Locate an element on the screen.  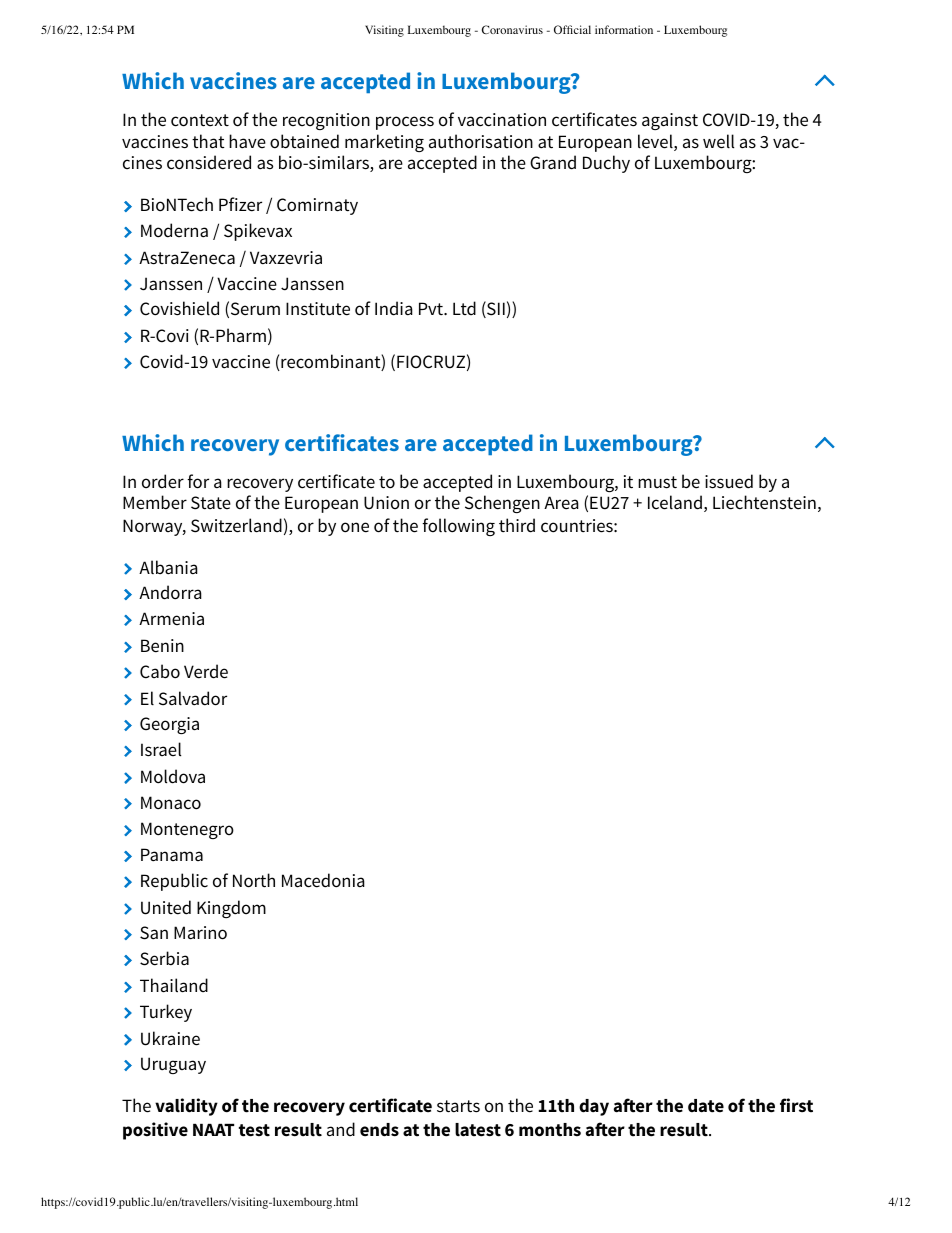
Coronavirus is located at coordinates (512, 29).
